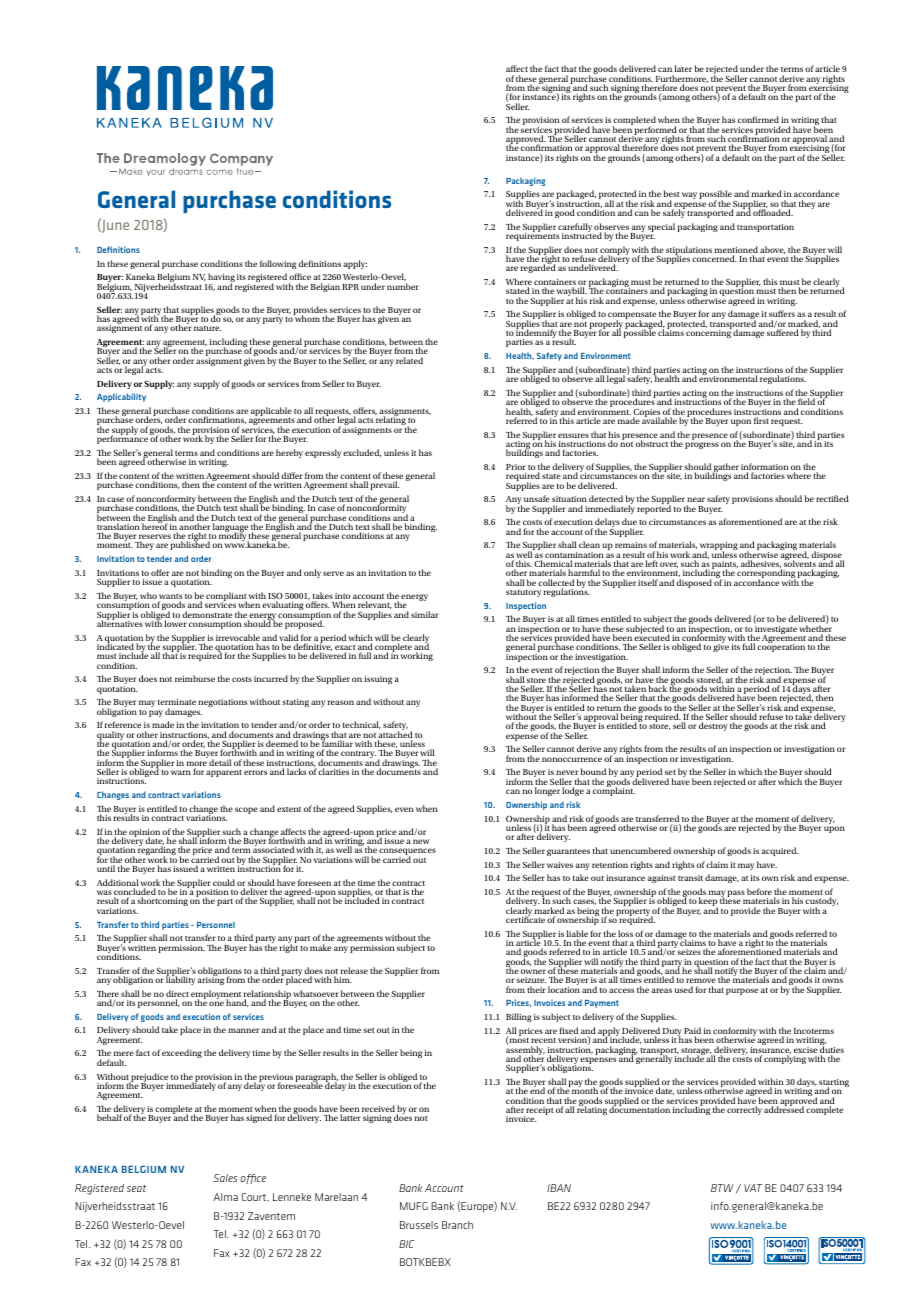 The image size is (924, 1308). Describe the element at coordinates (226, 1197) in the page. I see `Alma` at that location.
